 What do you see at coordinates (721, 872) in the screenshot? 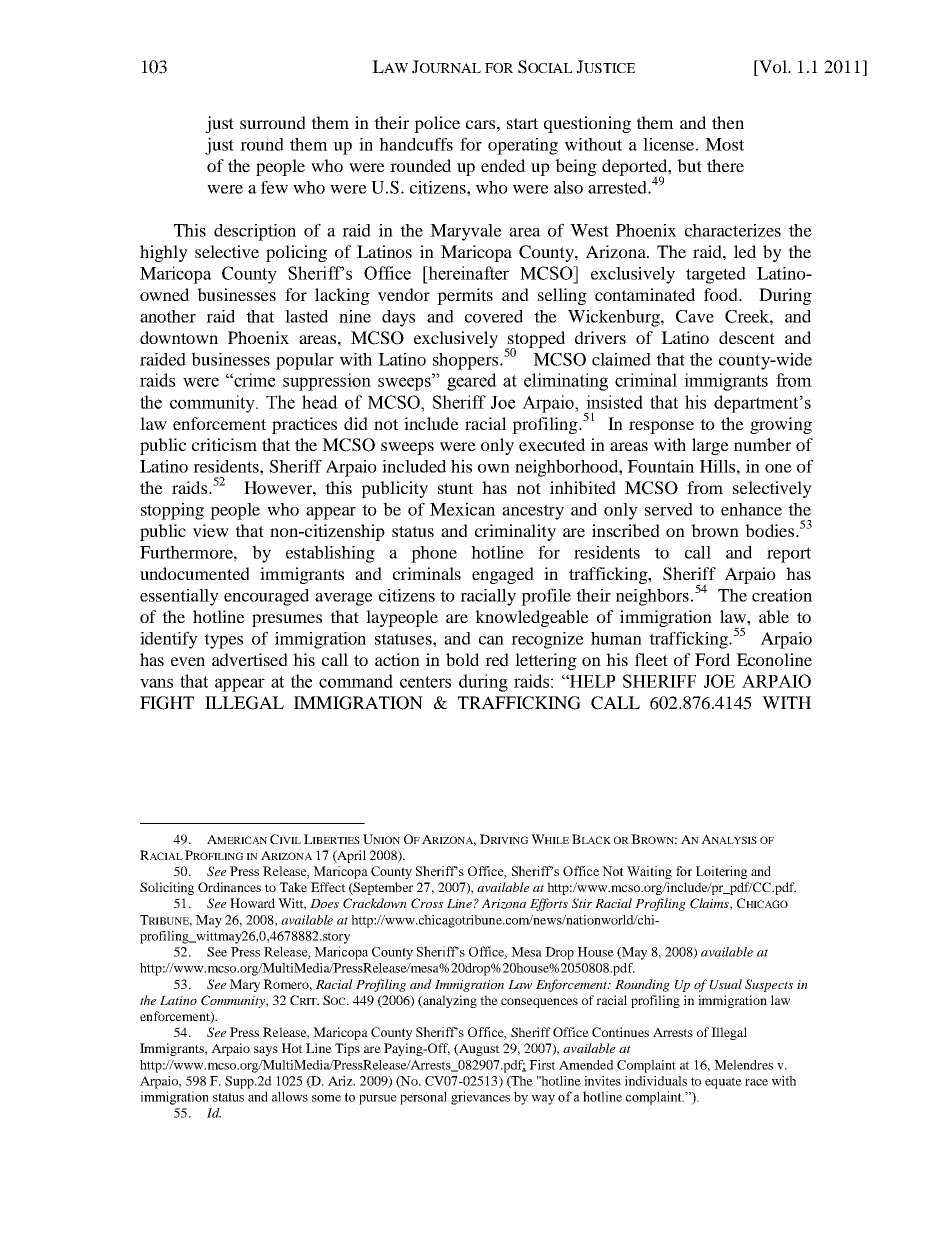
I see `Loitering` at bounding box center [721, 872].
